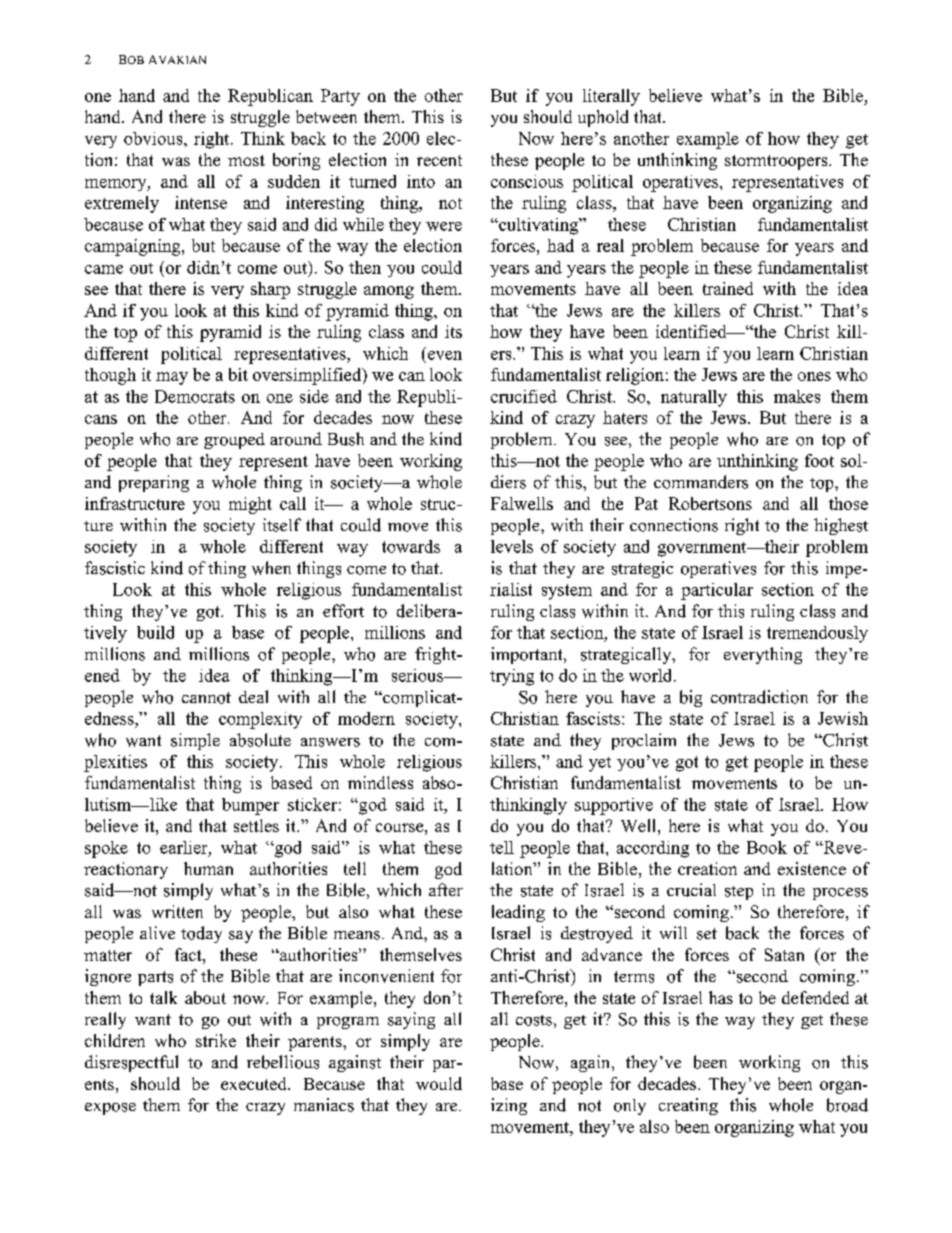 This page has width=952, height=1233. What do you see at coordinates (439, 160) in the page?
I see `recent` at bounding box center [439, 160].
